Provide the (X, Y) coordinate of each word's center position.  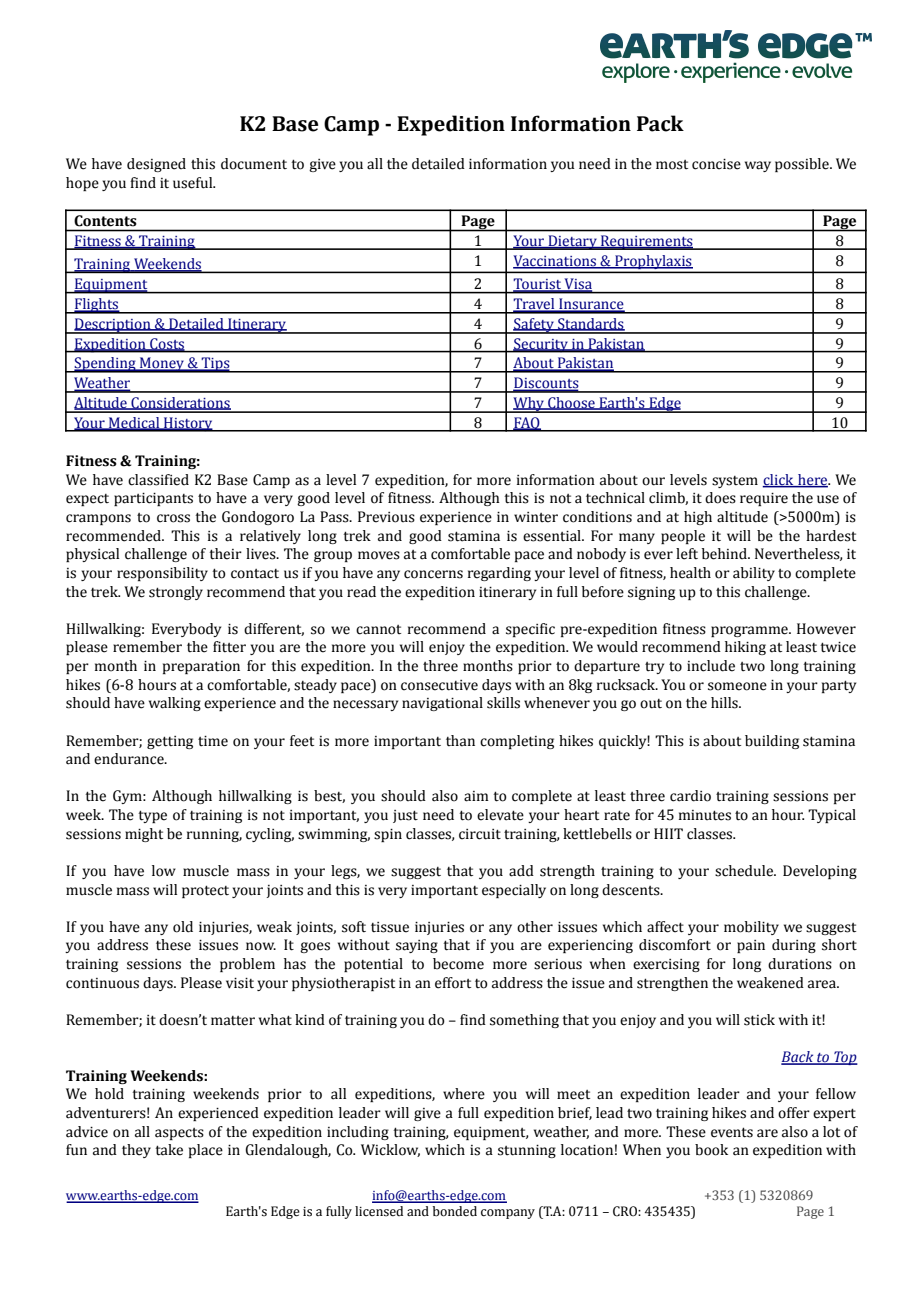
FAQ (527, 424)
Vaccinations (556, 261)
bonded (455, 1211)
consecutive (439, 685)
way (758, 166)
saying (417, 946)
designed (156, 165)
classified (158, 480)
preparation (201, 667)
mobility (751, 928)
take (169, 1150)
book (711, 1150)
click (779, 480)
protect (205, 891)
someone (737, 686)
